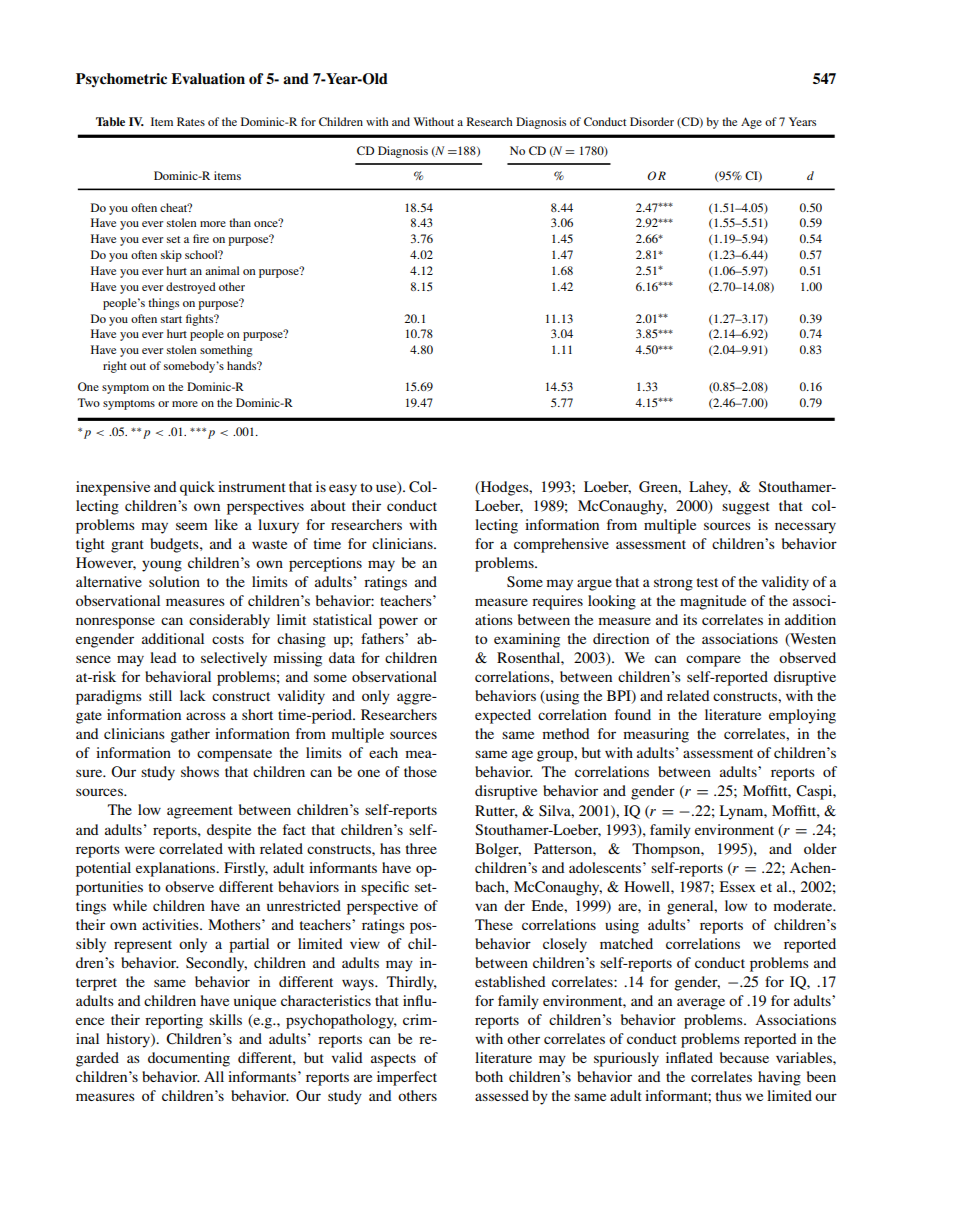  What do you see at coordinates (398, 623) in the screenshot?
I see `power` at bounding box center [398, 623].
